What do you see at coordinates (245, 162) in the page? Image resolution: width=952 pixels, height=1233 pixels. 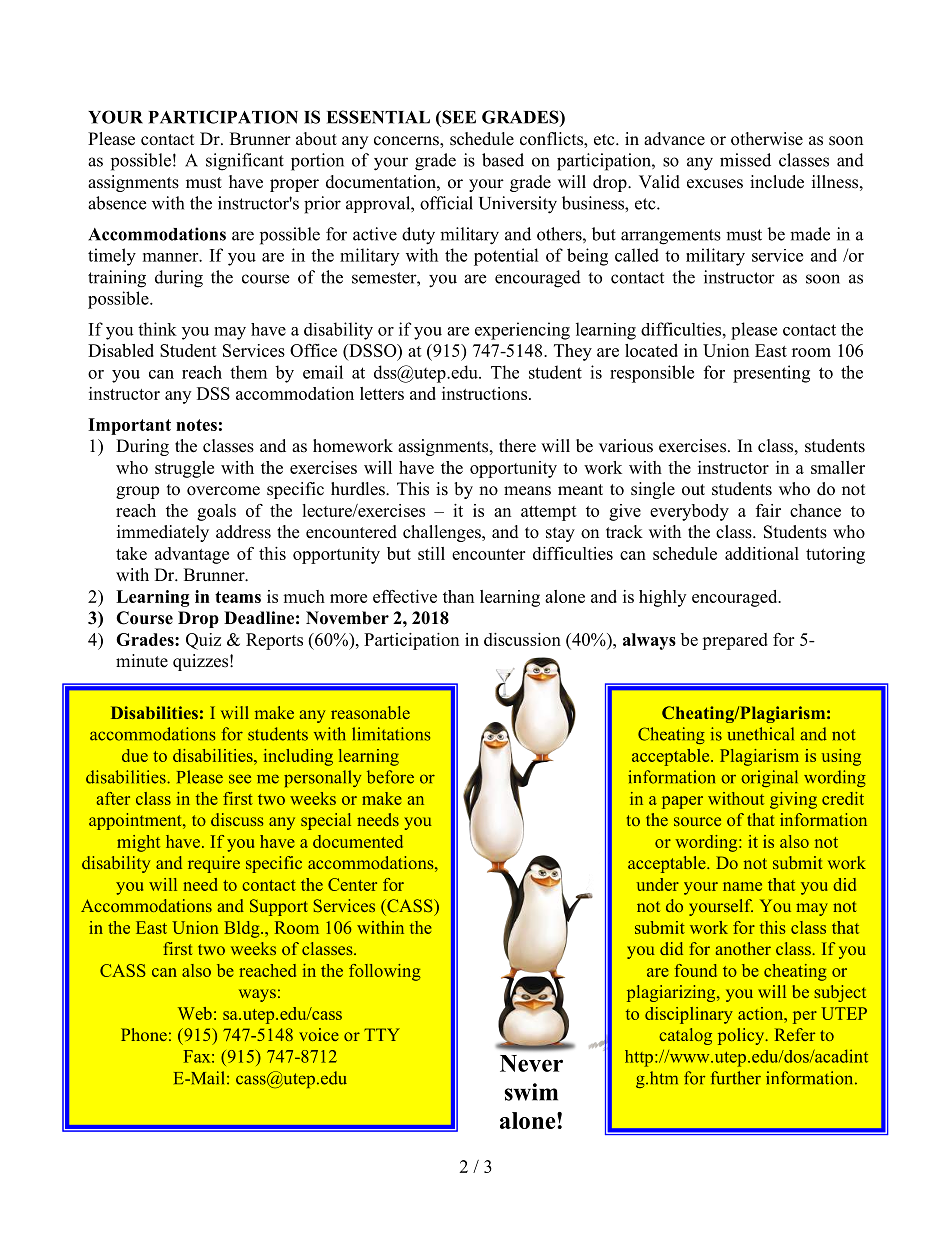 I see `significant` at bounding box center [245, 162].
